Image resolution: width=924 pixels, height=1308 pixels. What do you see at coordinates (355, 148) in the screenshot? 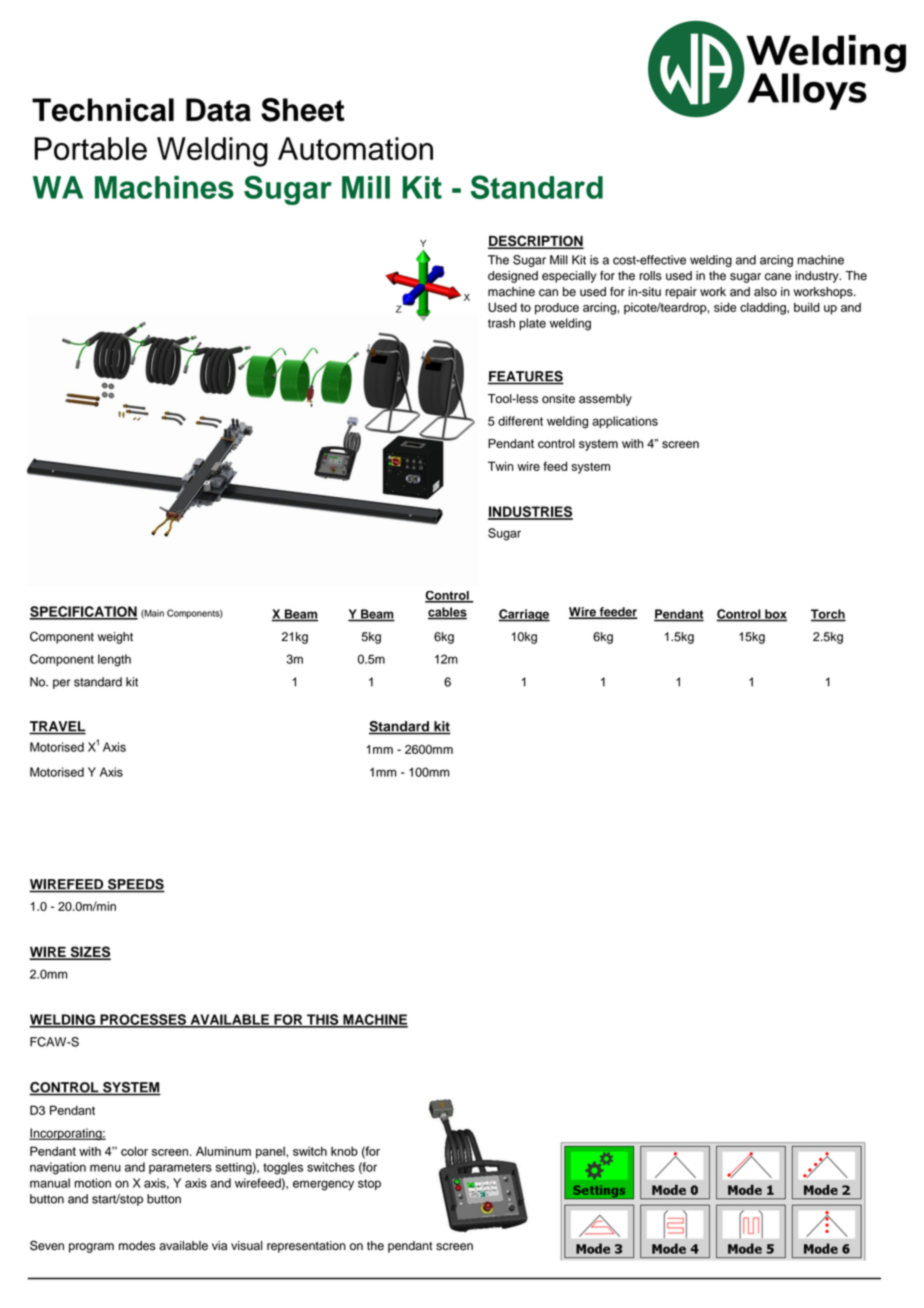
I see `Automation` at bounding box center [355, 148].
